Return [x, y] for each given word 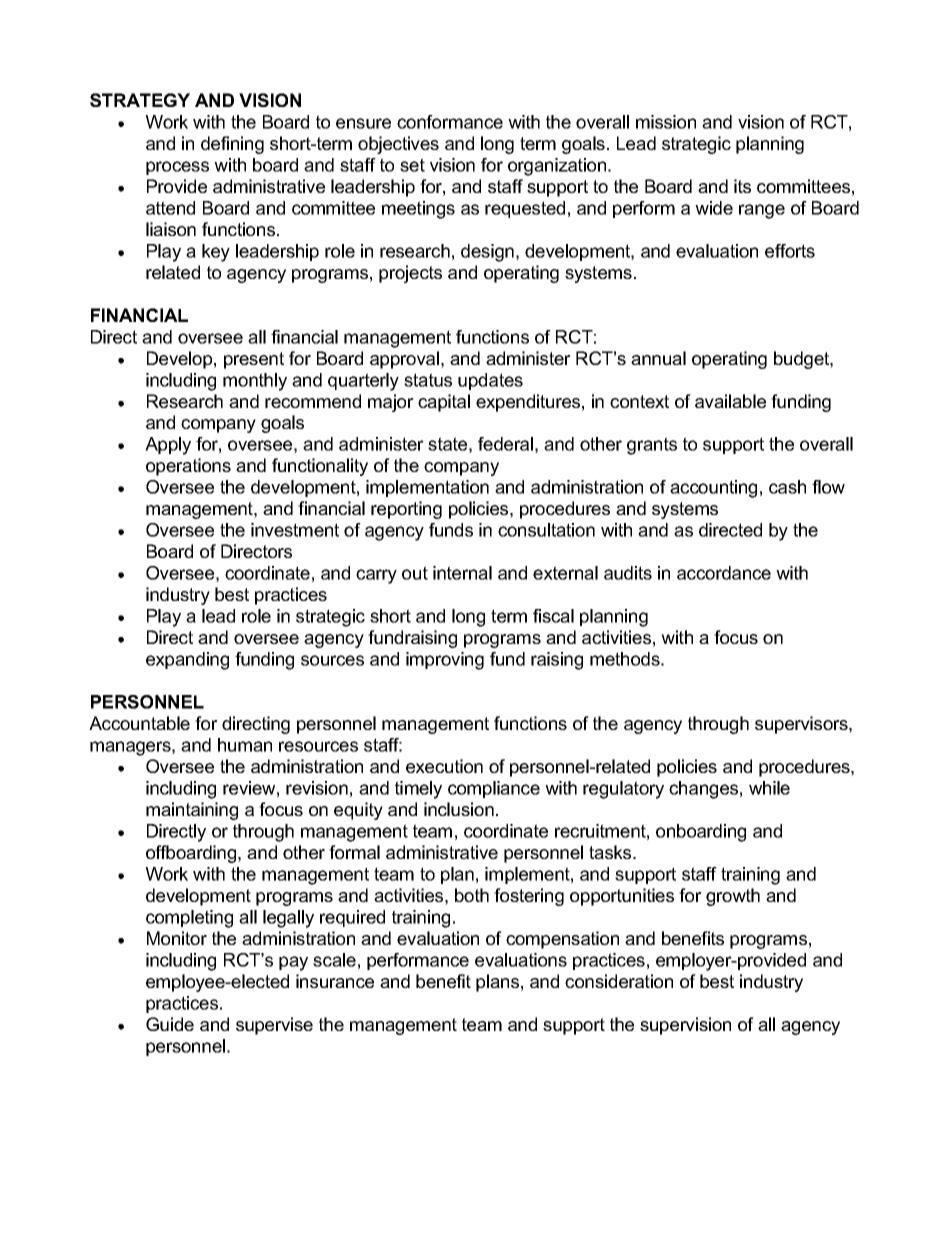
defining [232, 145]
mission [666, 122]
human [245, 745]
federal [505, 444]
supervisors [802, 725]
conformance [450, 122]
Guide [170, 1024]
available [730, 401]
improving [445, 661]
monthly [255, 382]
